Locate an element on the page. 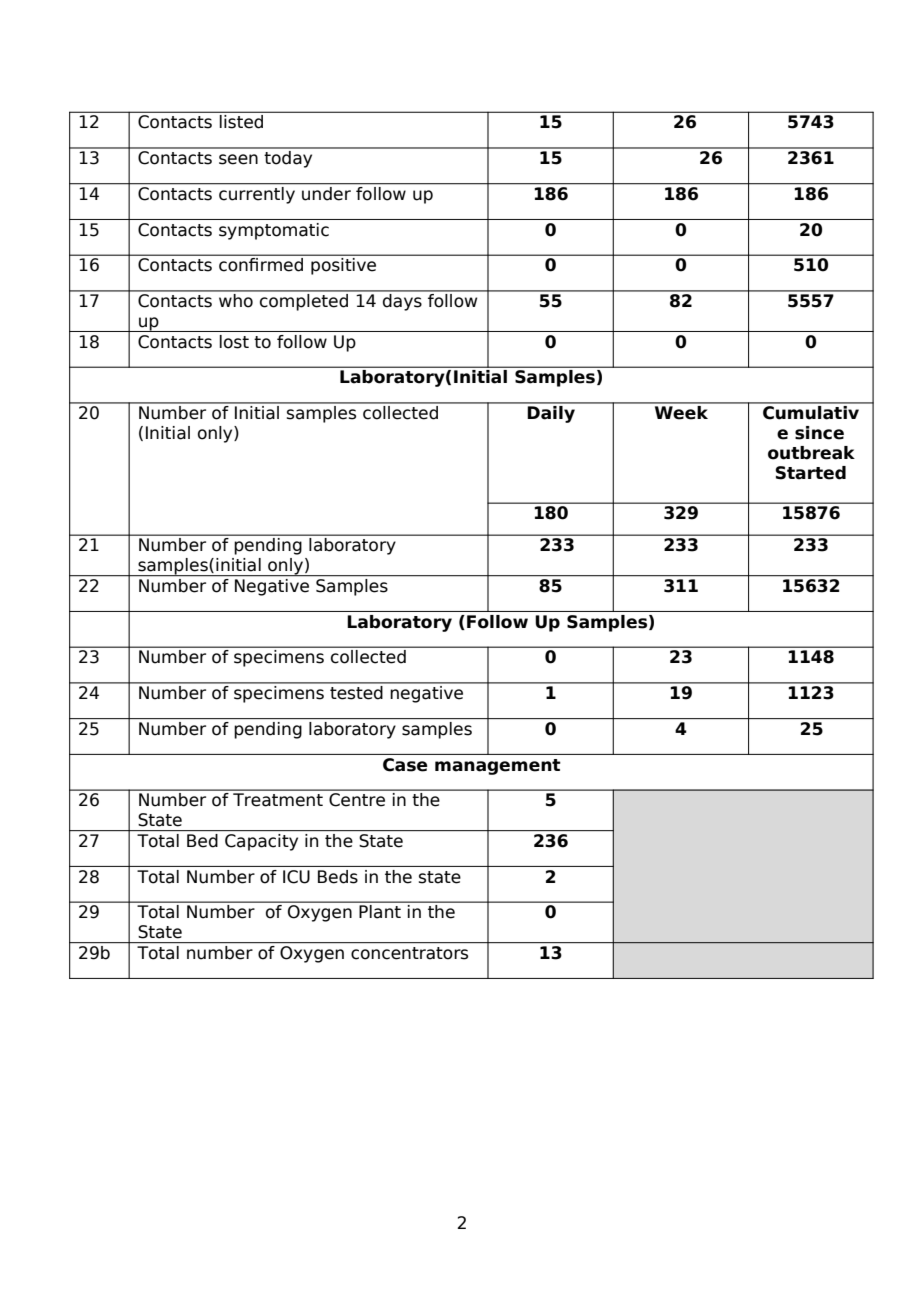 The width and height of the page is (924, 1308). seen is located at coordinates (238, 159).
